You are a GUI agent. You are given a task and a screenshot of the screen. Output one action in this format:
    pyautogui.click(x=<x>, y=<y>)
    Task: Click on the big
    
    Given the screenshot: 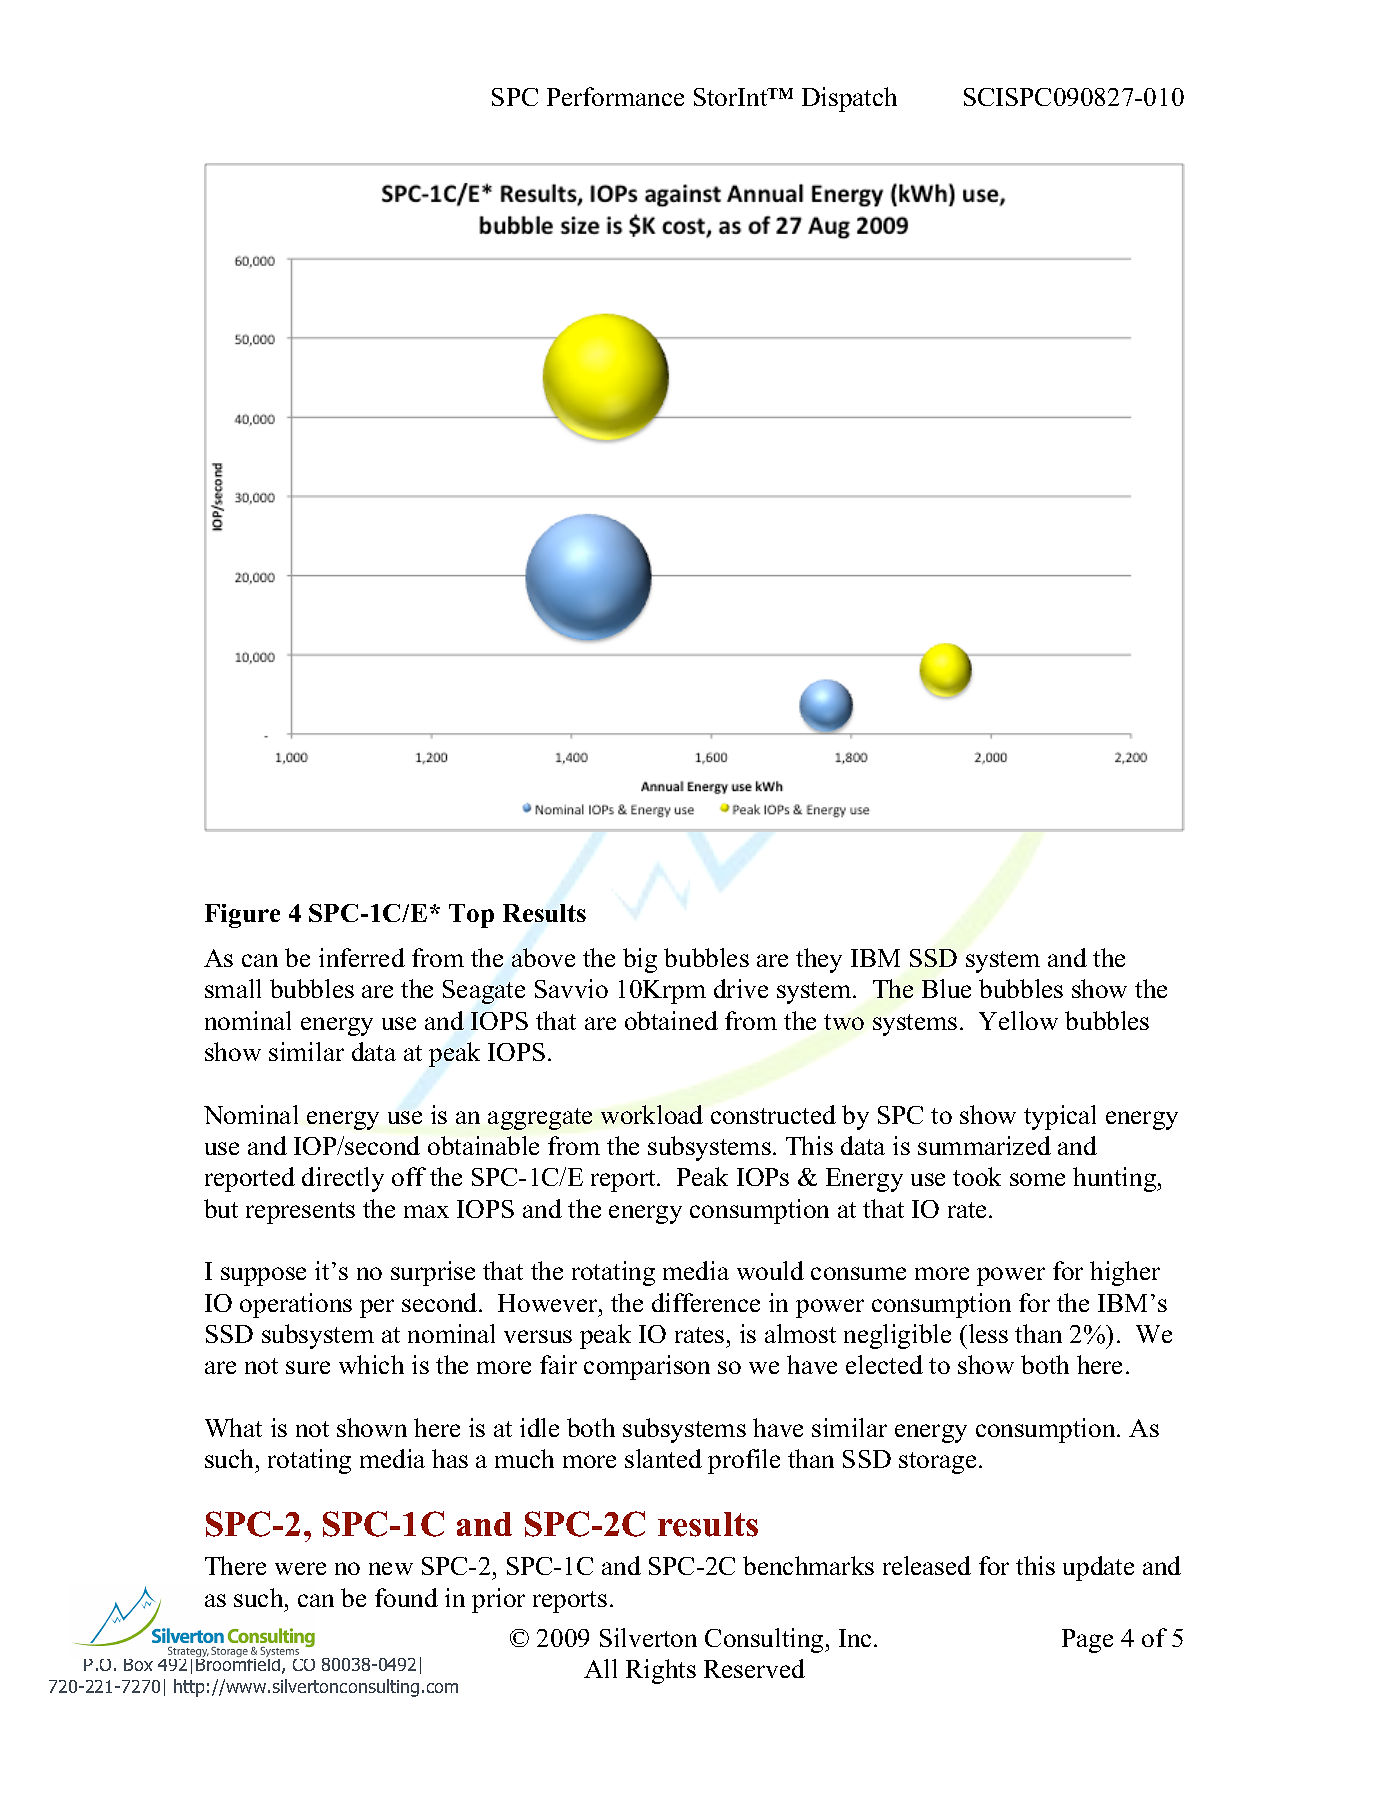 What is the action you would take?
    pyautogui.click(x=640, y=960)
